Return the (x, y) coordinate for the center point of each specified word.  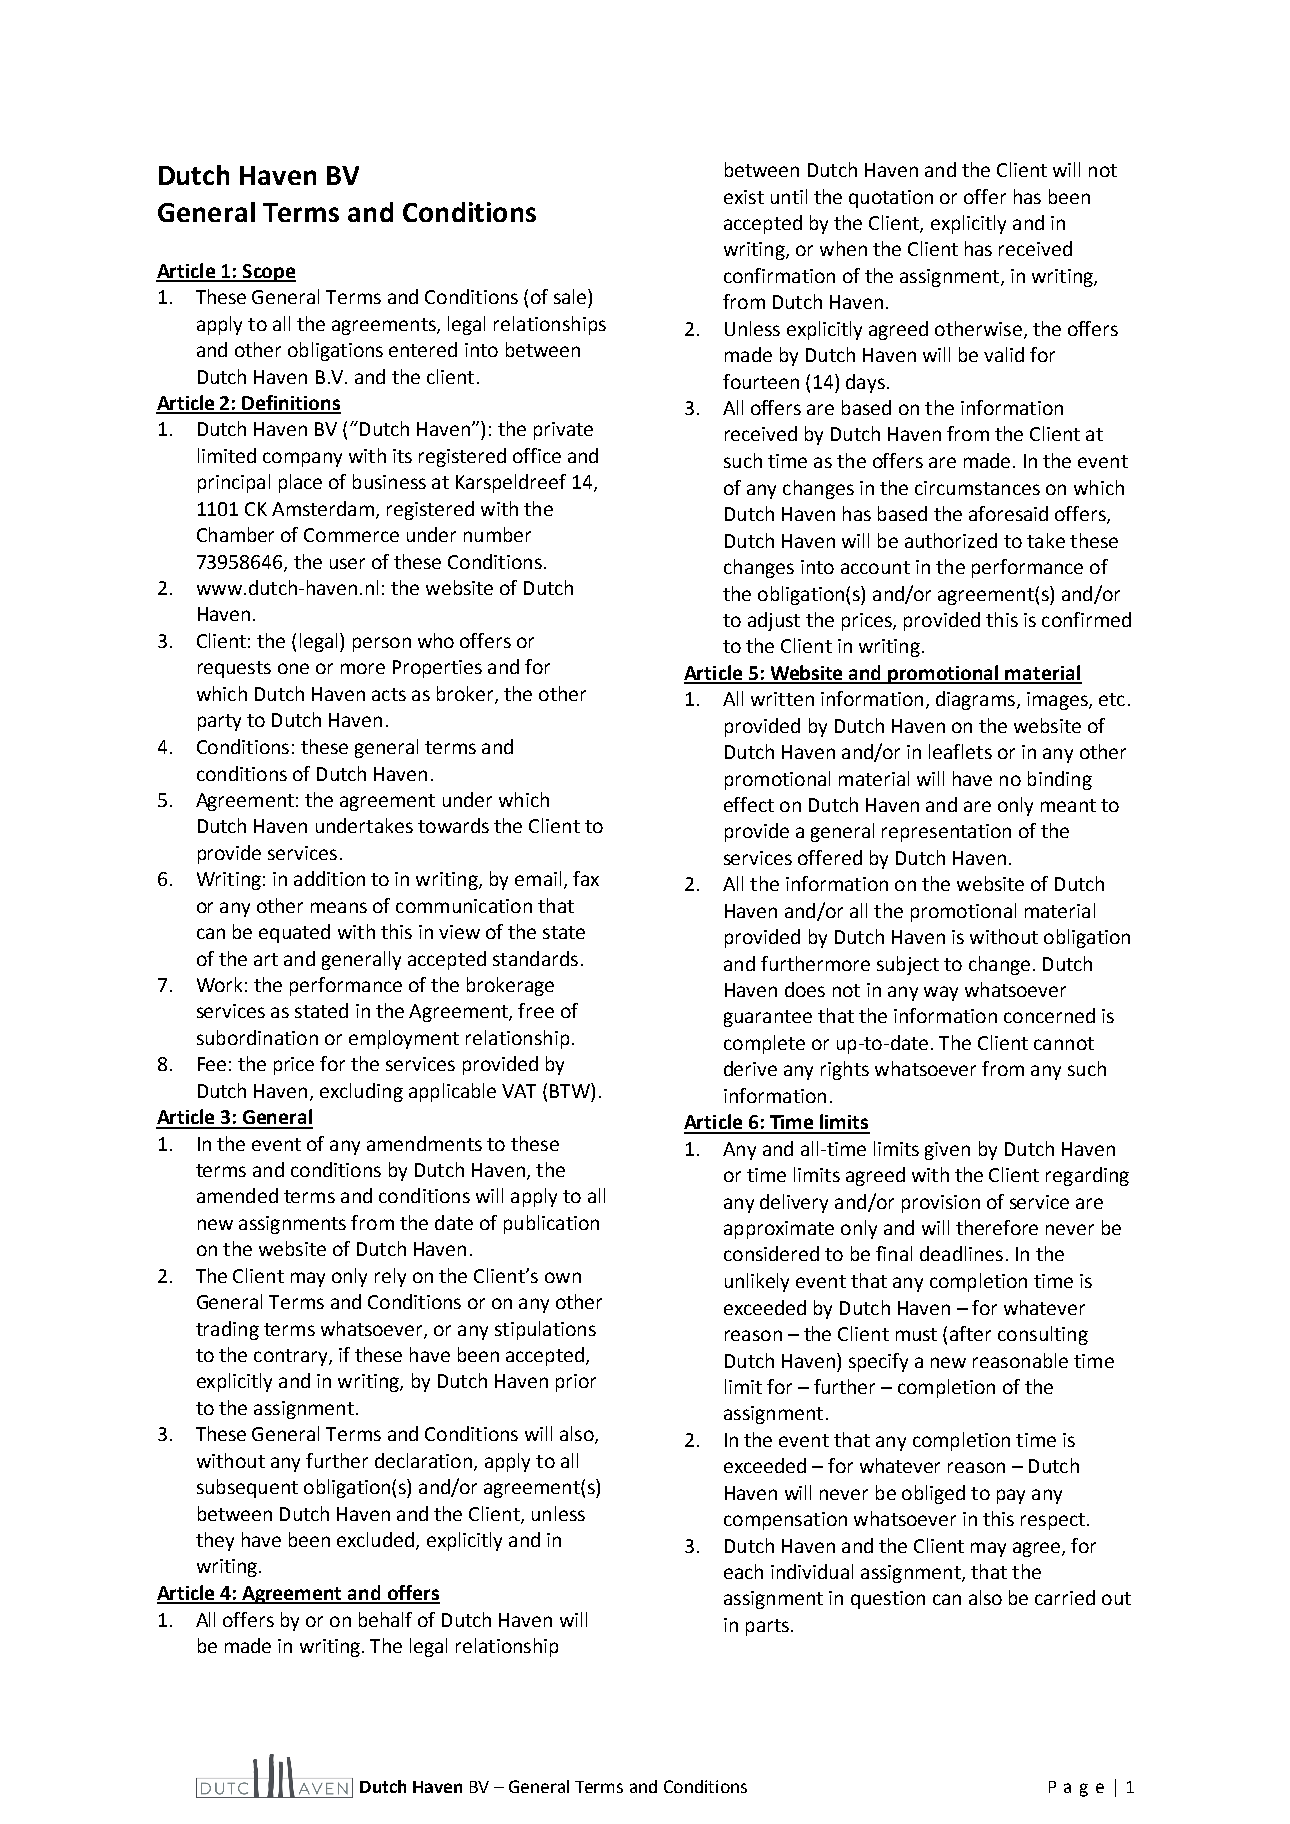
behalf (385, 1619)
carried (1065, 1597)
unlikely (757, 1282)
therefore (997, 1227)
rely (390, 1277)
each (743, 1571)
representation (946, 833)
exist (744, 197)
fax (586, 878)
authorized (951, 540)
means (339, 907)
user (347, 563)
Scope (268, 273)
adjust (774, 621)
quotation (891, 199)
